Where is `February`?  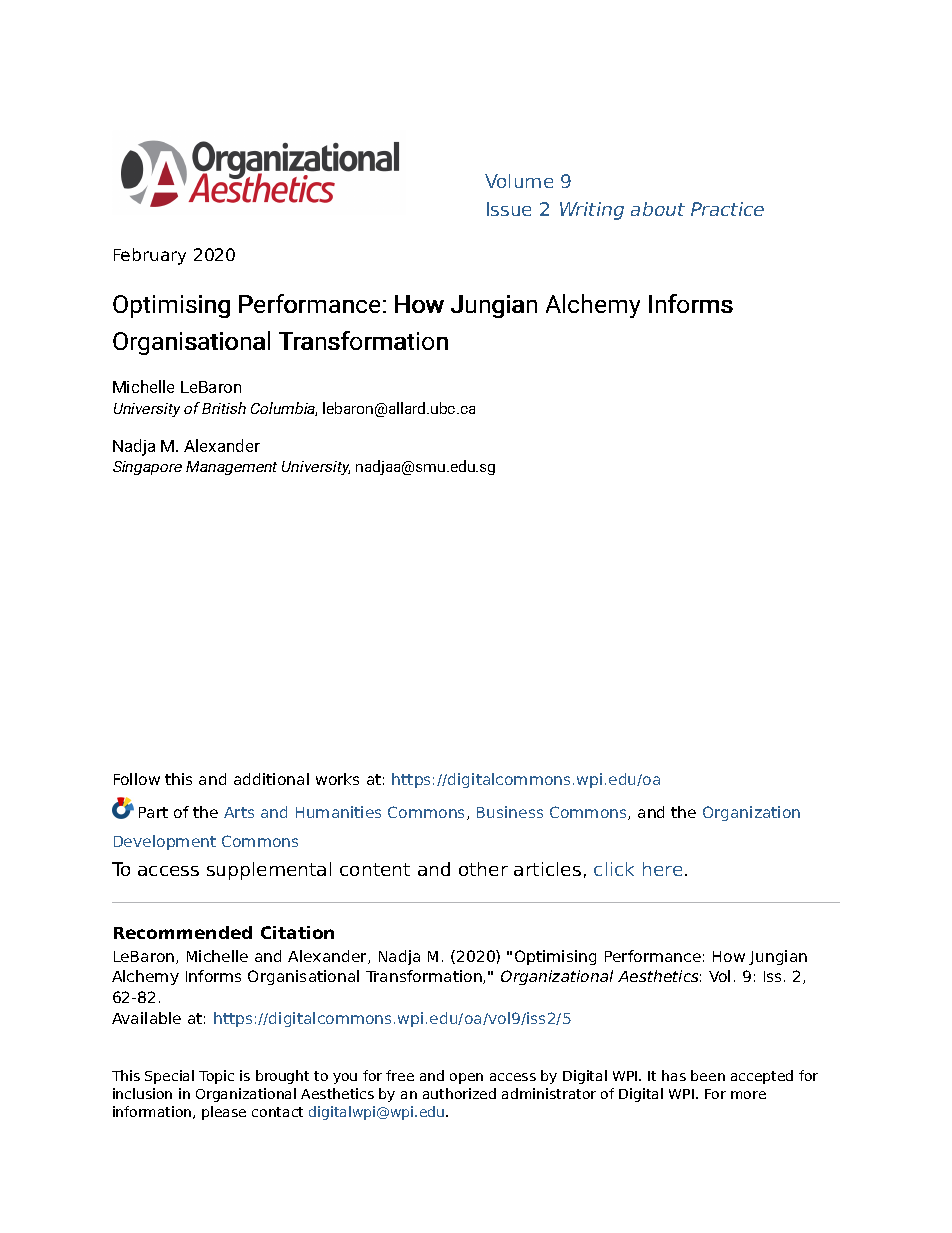 February is located at coordinates (150, 256).
